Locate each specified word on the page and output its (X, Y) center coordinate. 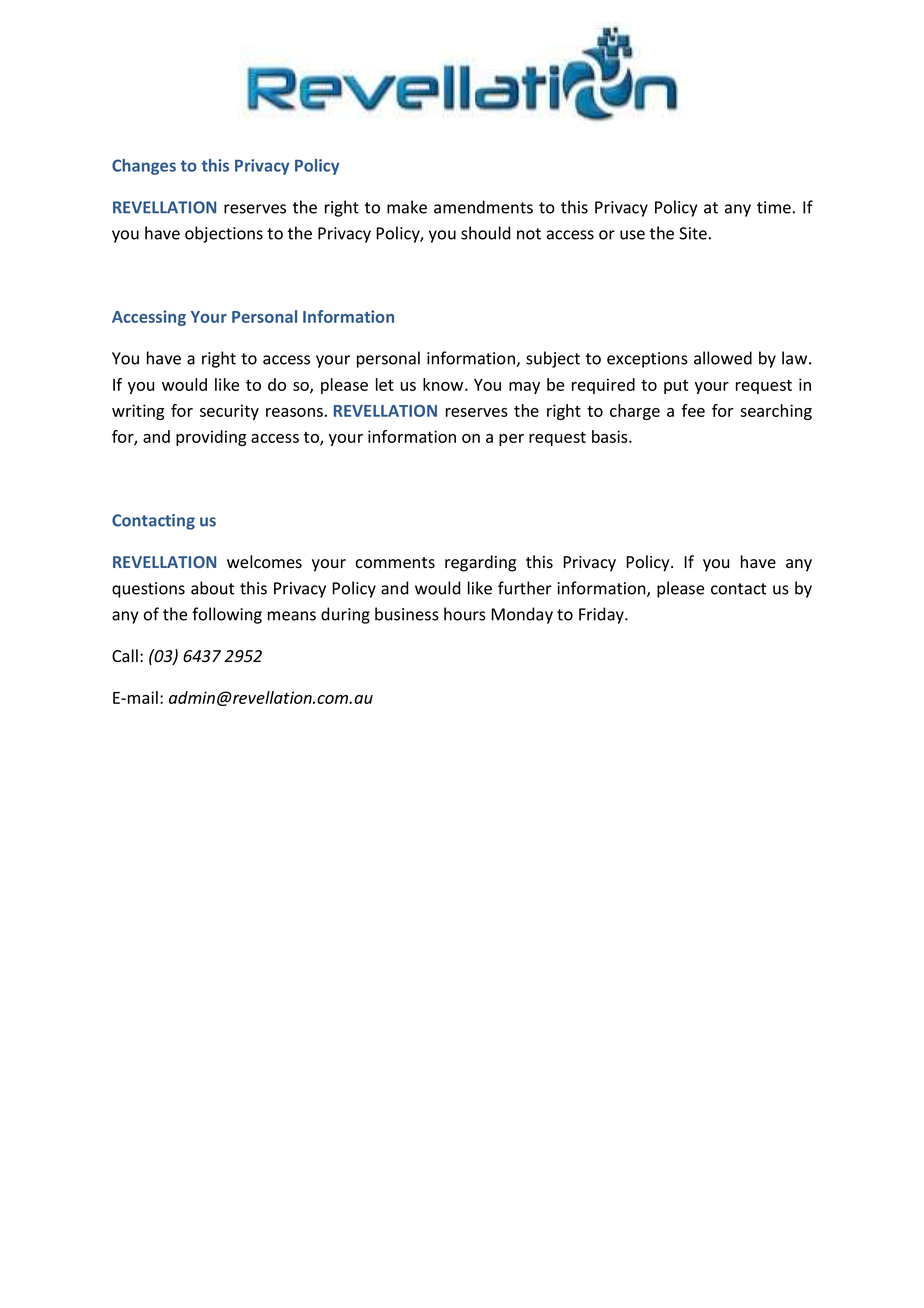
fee (693, 410)
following (227, 615)
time (774, 207)
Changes (144, 167)
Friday (602, 615)
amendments (483, 207)
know (444, 384)
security (229, 412)
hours (465, 614)
